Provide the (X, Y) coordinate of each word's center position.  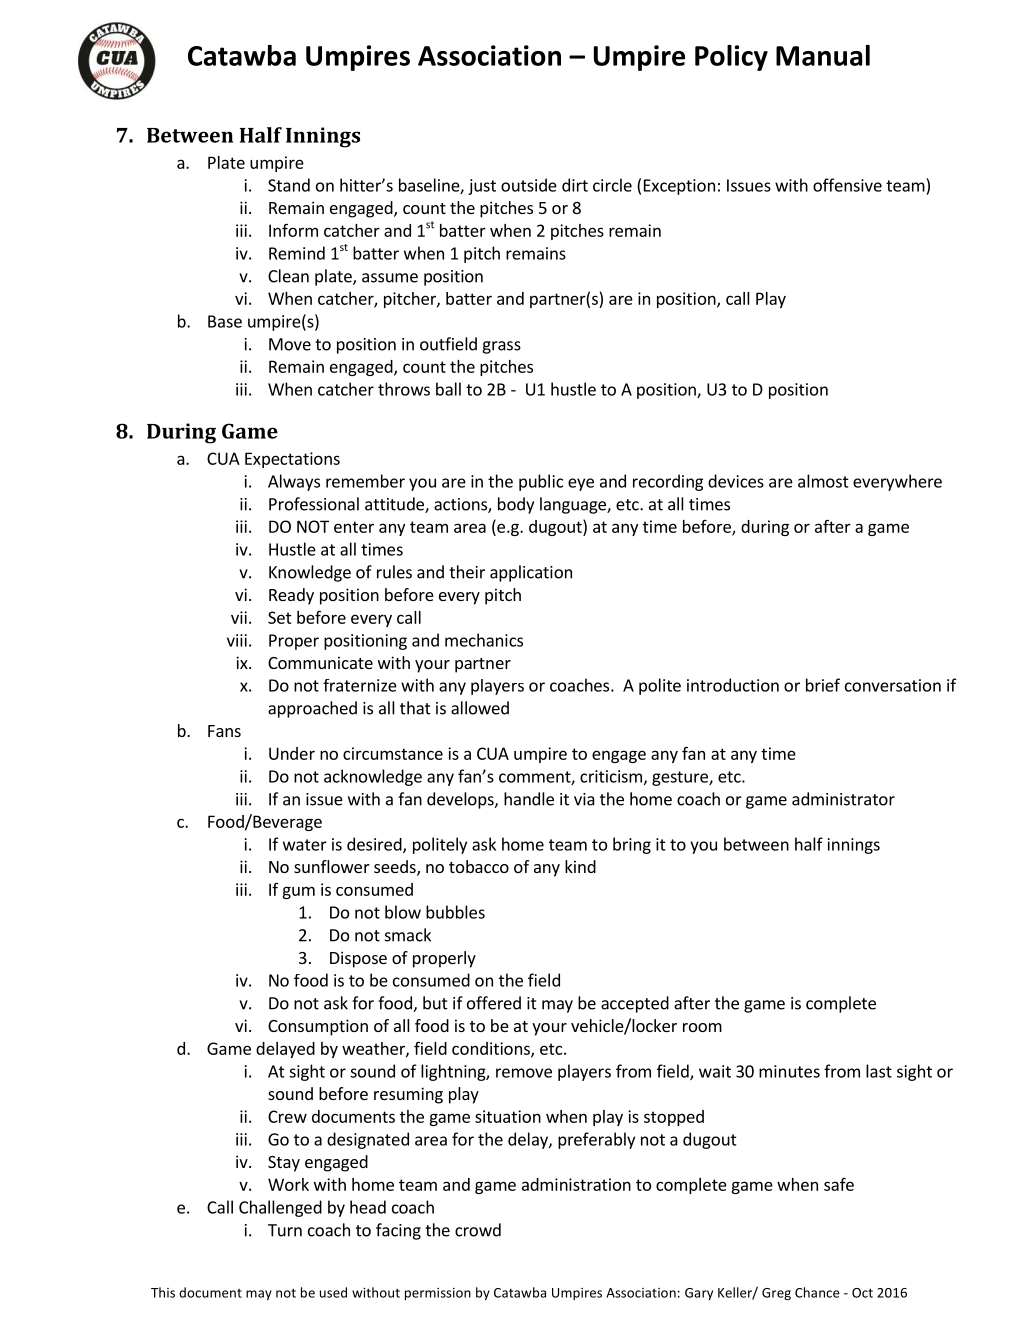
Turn (285, 1230)
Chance (817, 1292)
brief (823, 685)
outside (529, 185)
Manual (823, 55)
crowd (478, 1230)
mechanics (484, 640)
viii (237, 640)
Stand (289, 185)
